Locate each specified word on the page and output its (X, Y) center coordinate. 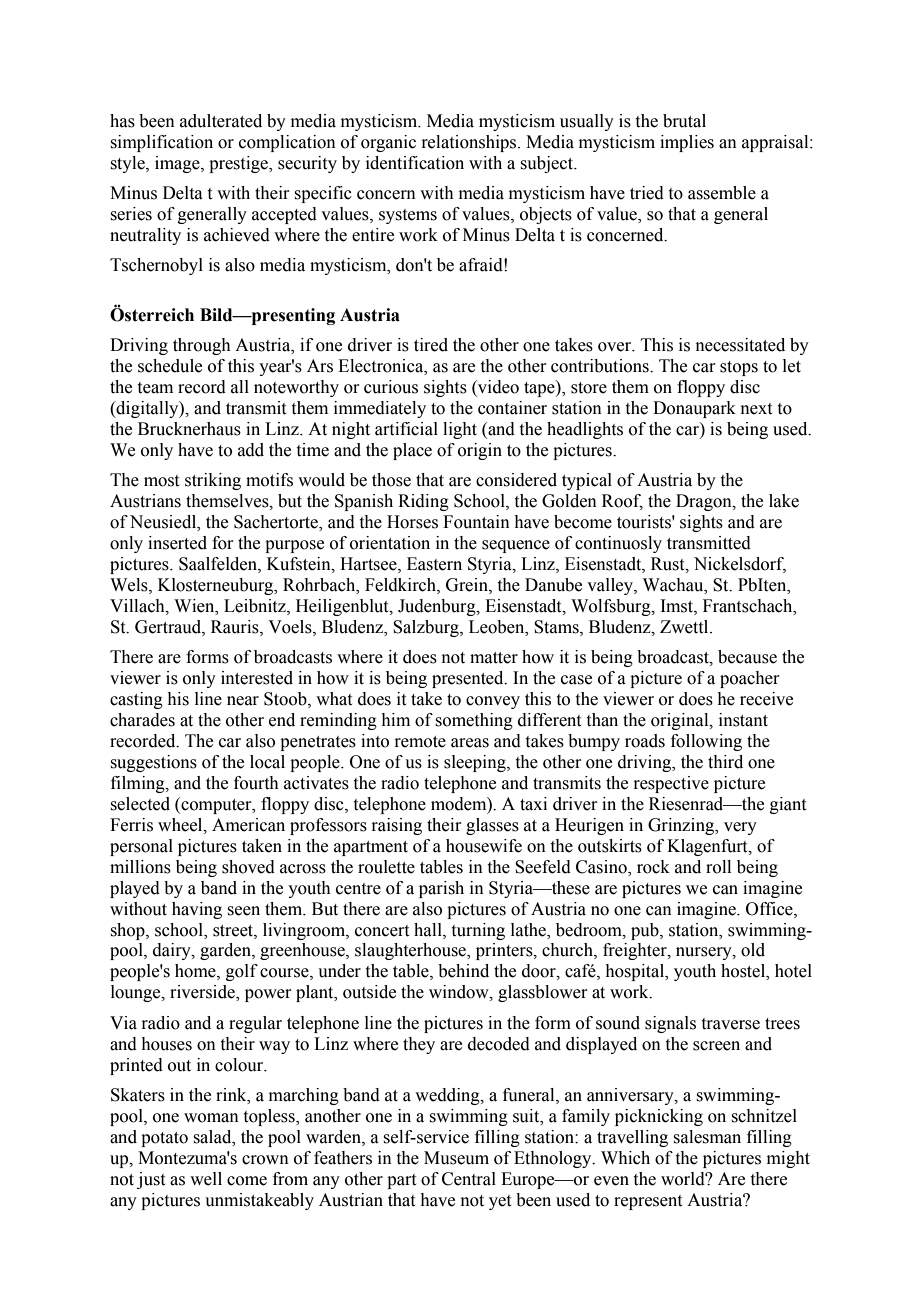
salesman (707, 1137)
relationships (470, 143)
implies (687, 143)
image (178, 164)
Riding (423, 502)
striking (213, 481)
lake (784, 501)
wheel (181, 825)
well (206, 1179)
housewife (484, 846)
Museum (456, 1158)
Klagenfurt (708, 847)
